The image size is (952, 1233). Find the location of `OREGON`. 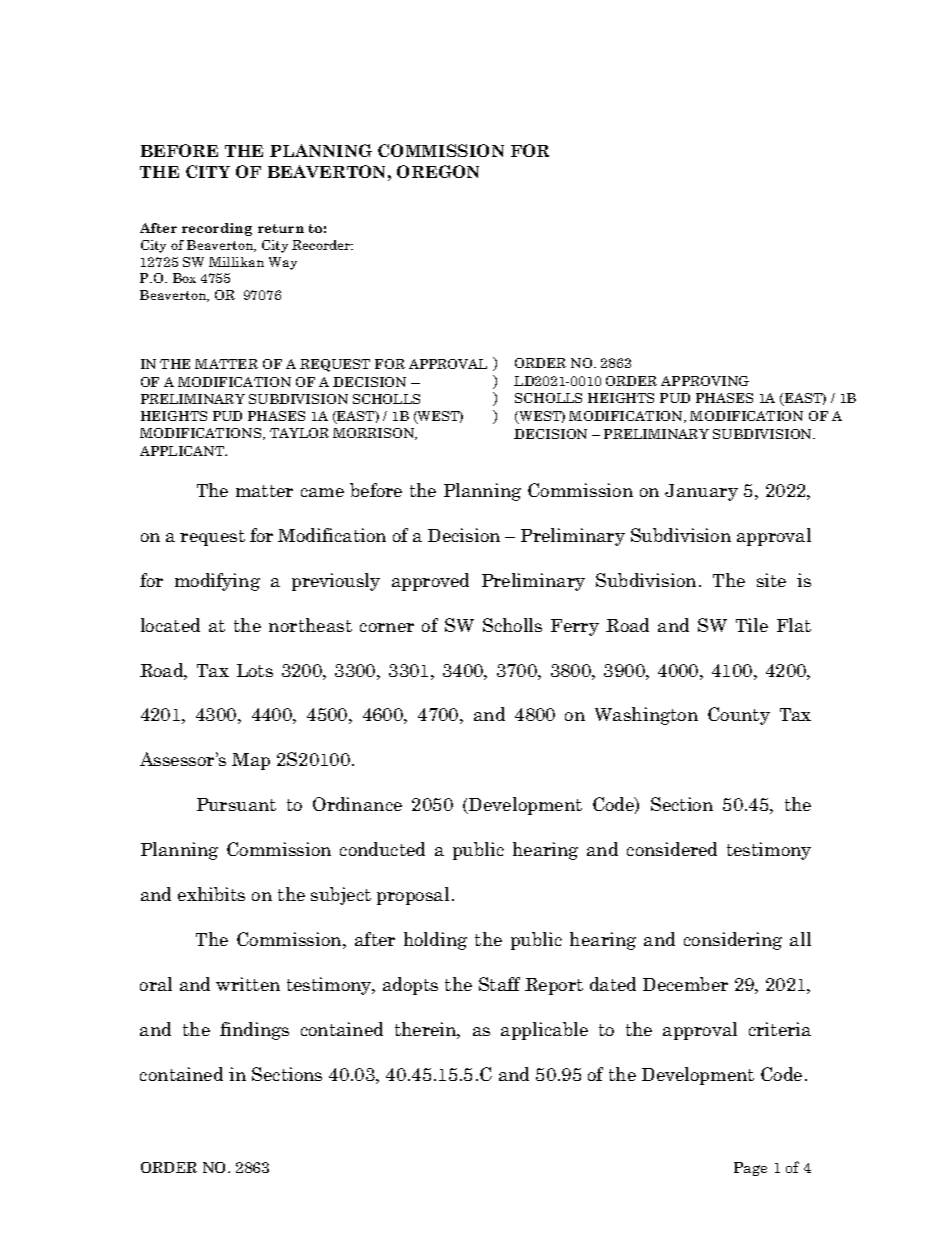

OREGON is located at coordinates (438, 171).
